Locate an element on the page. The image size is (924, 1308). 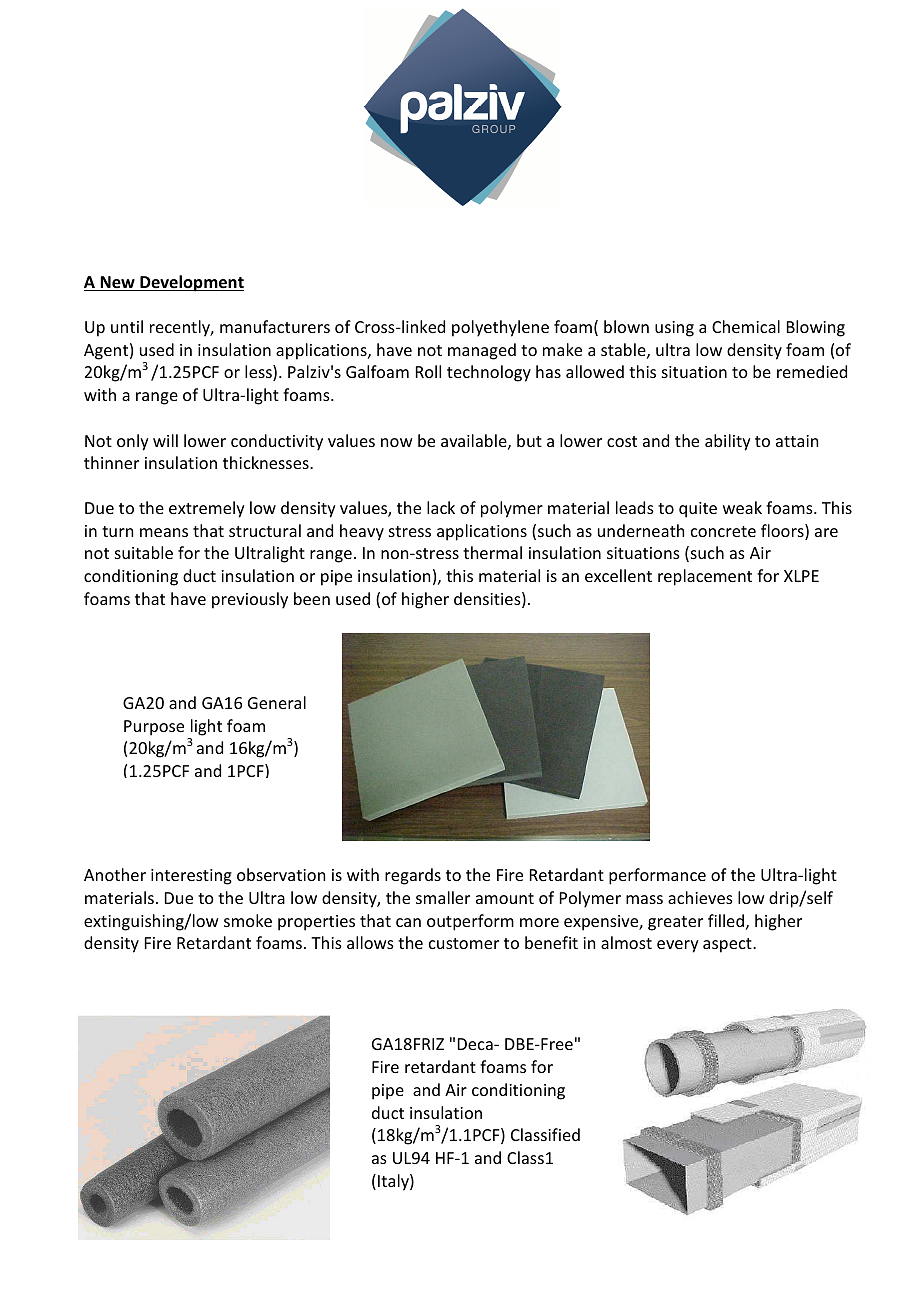
lack is located at coordinates (441, 507).
